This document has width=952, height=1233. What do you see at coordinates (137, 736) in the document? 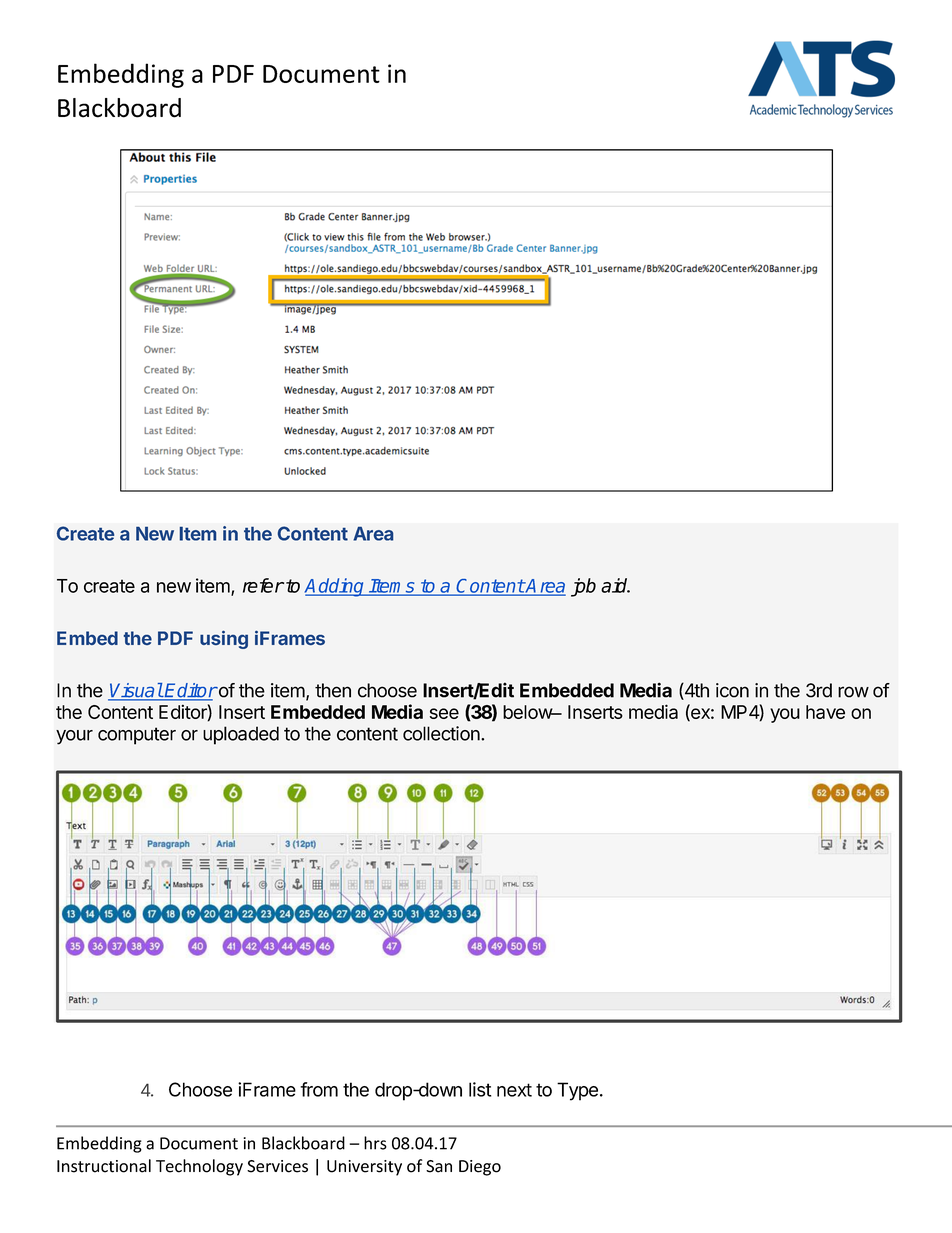
I see `computer` at bounding box center [137, 736].
